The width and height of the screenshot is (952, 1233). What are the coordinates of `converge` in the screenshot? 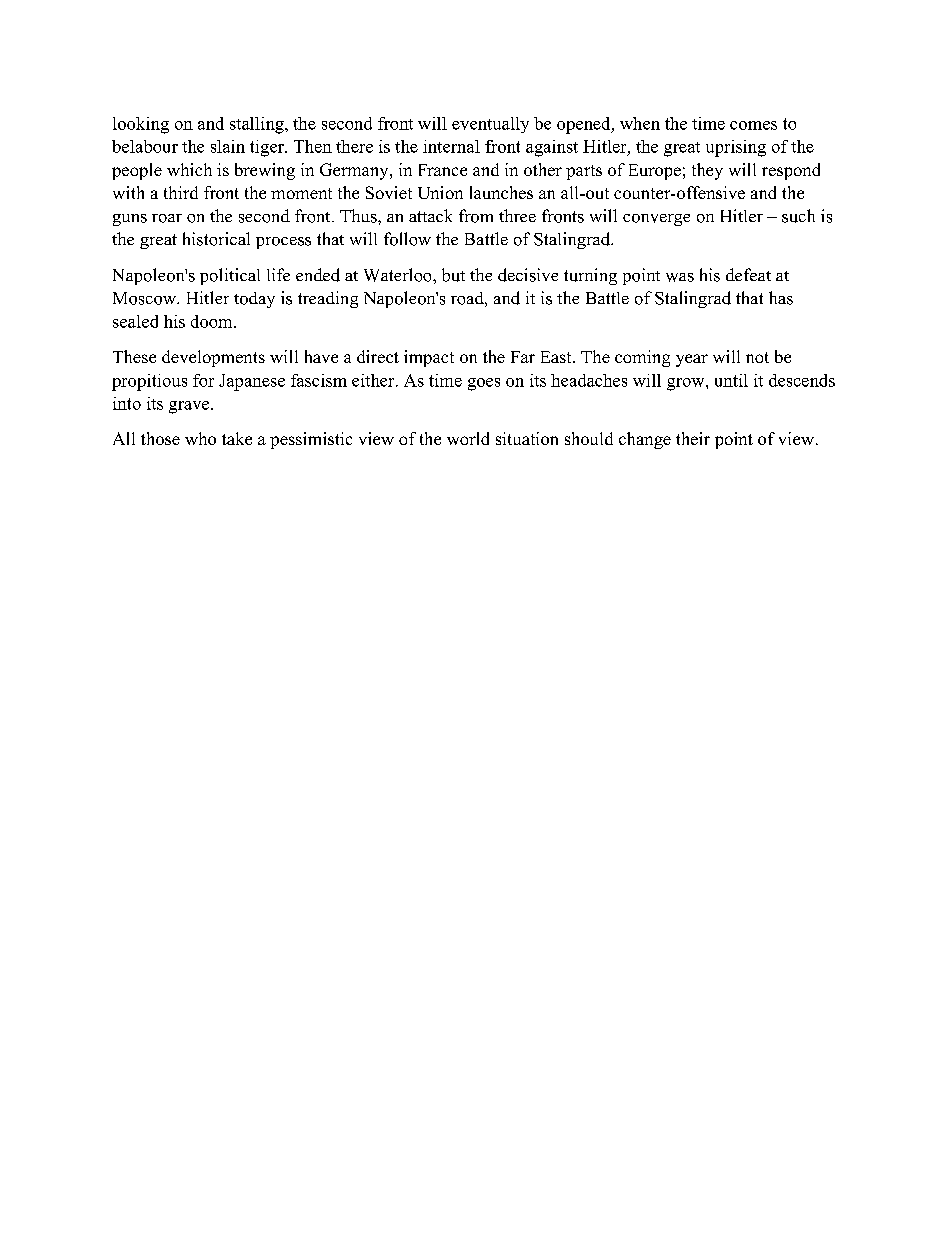 It's located at (656, 220).
